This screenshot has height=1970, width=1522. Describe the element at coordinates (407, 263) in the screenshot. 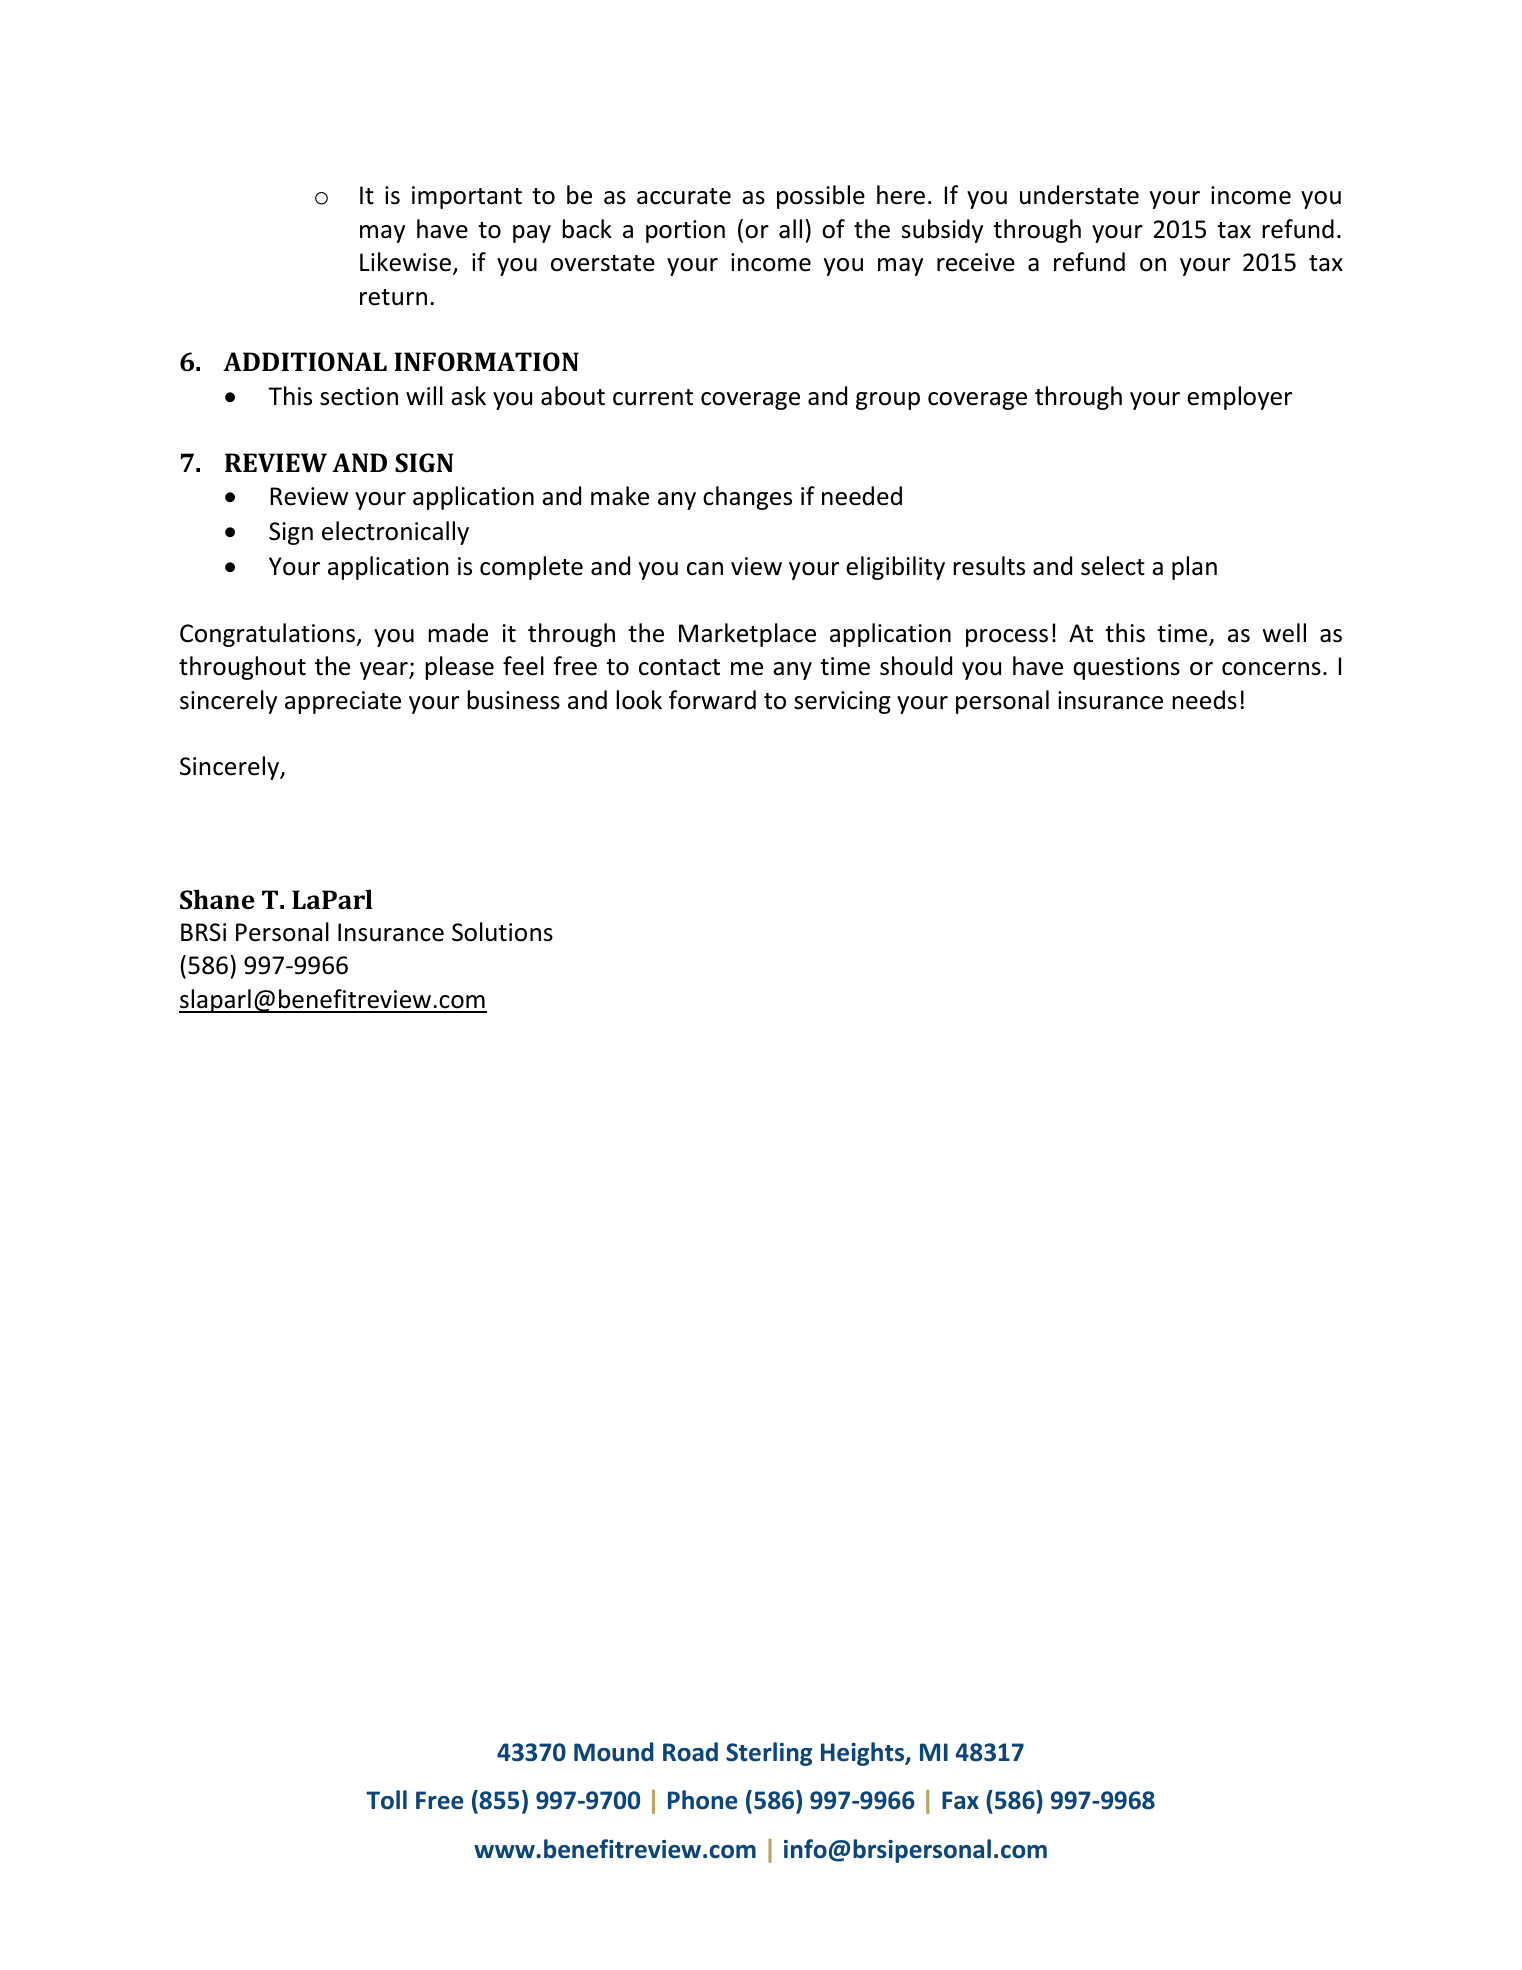

I see `Likewise` at that location.
